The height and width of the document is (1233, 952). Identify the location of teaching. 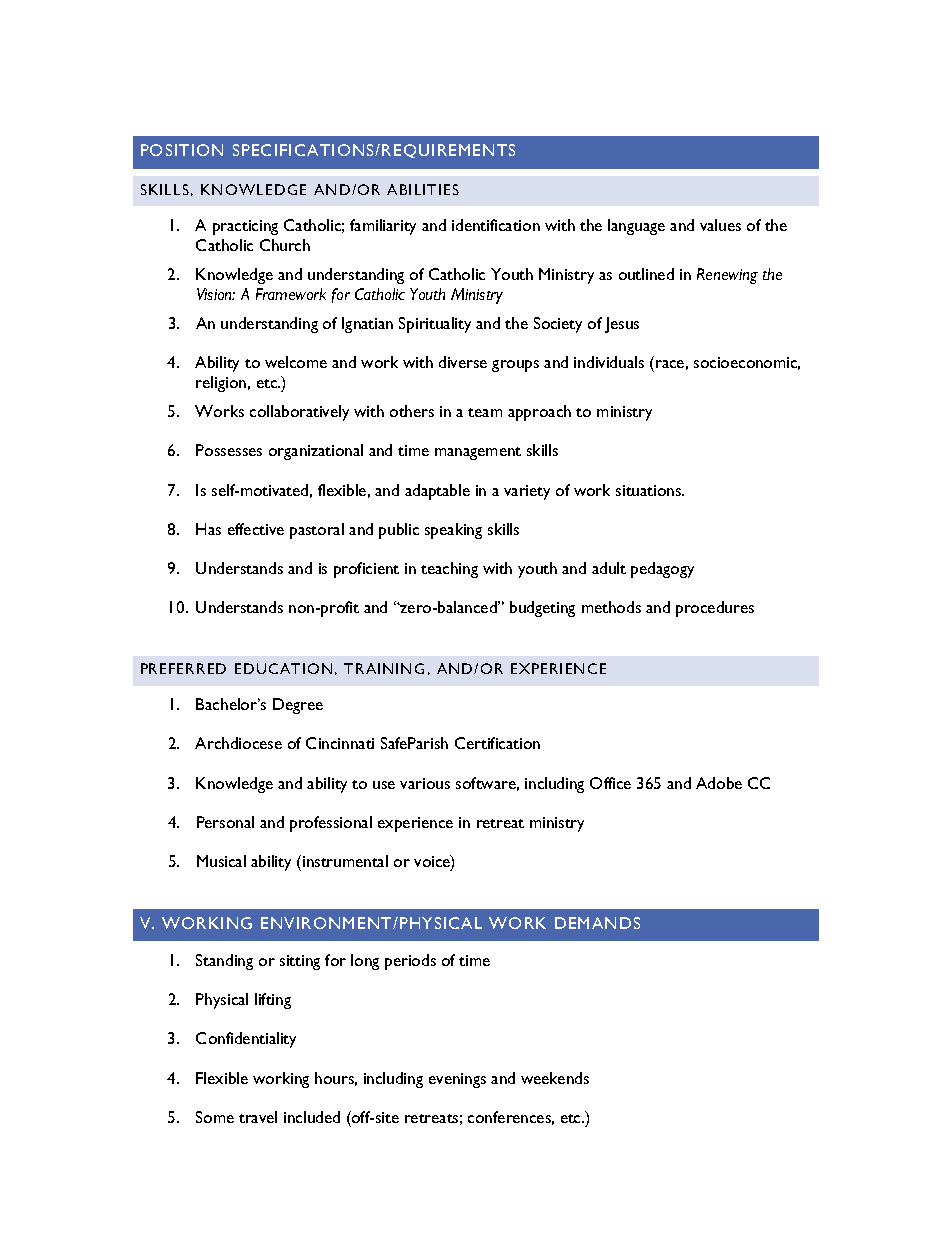
(449, 570).
